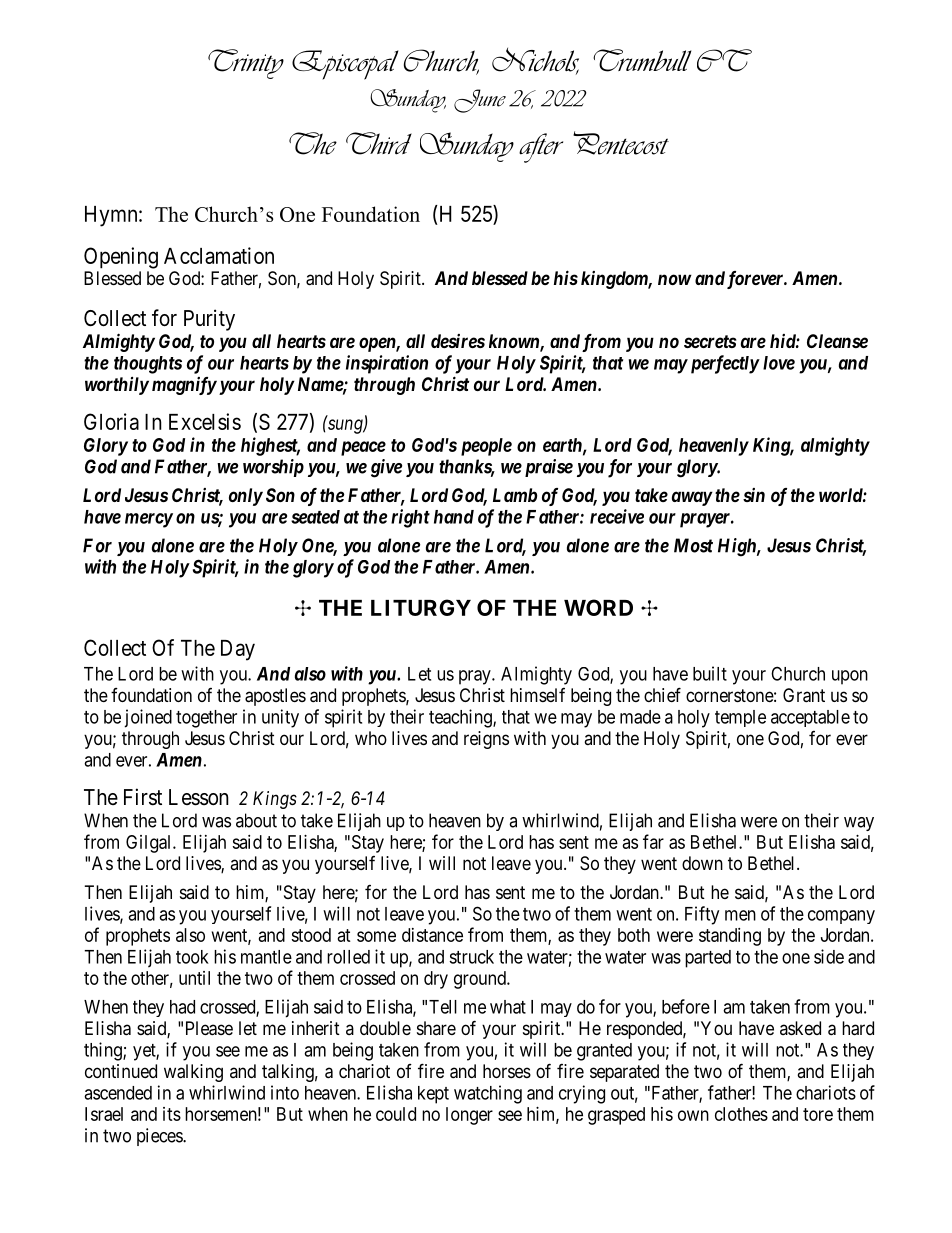  I want to click on its, so click(172, 1114).
